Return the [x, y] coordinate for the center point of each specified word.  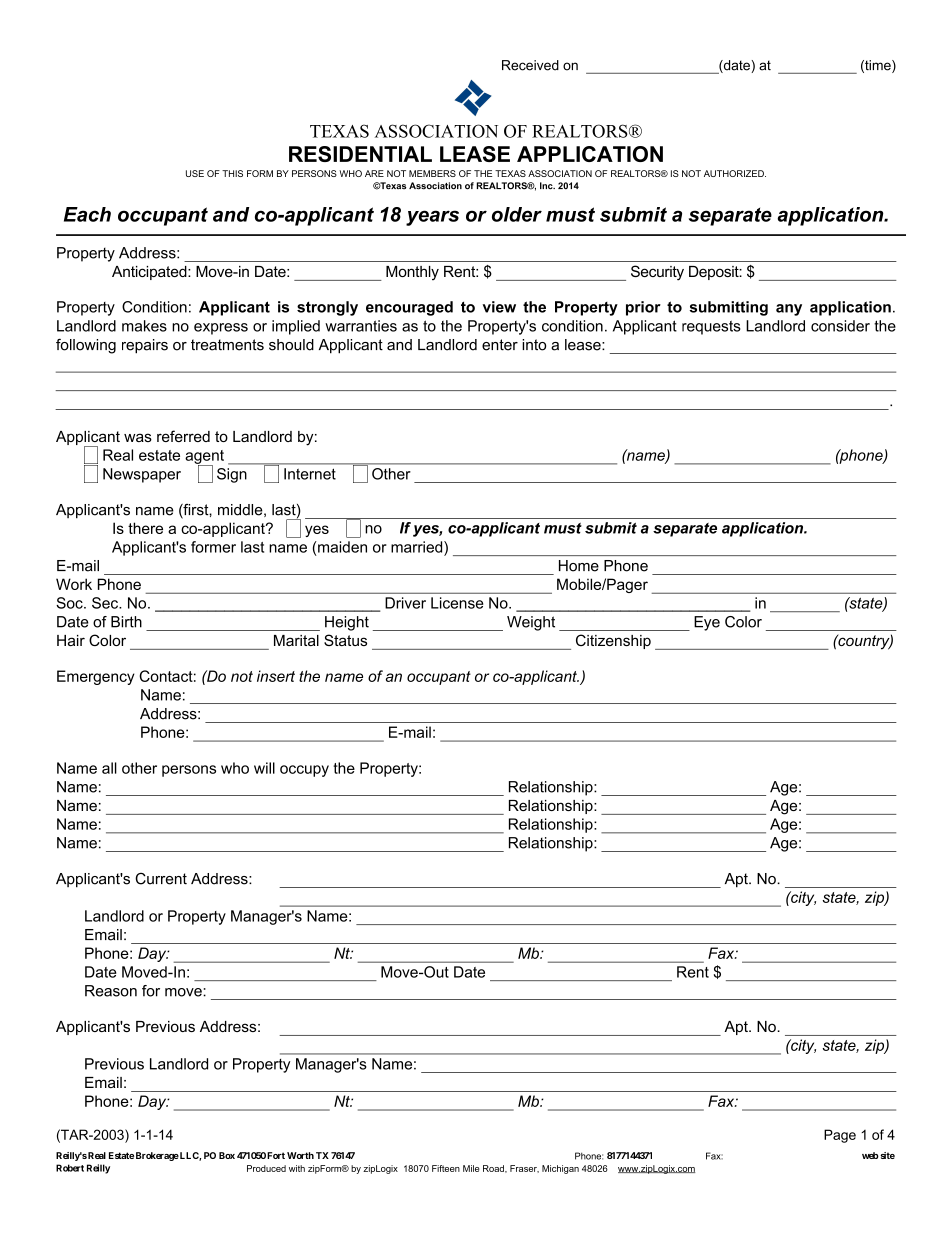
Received [530, 65]
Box [227, 1155]
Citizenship [613, 641]
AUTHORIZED [735, 173]
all [109, 768]
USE [195, 173]
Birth [126, 622]
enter [500, 345]
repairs [145, 346]
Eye [707, 623]
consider [840, 326]
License [457, 603]
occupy [304, 771]
